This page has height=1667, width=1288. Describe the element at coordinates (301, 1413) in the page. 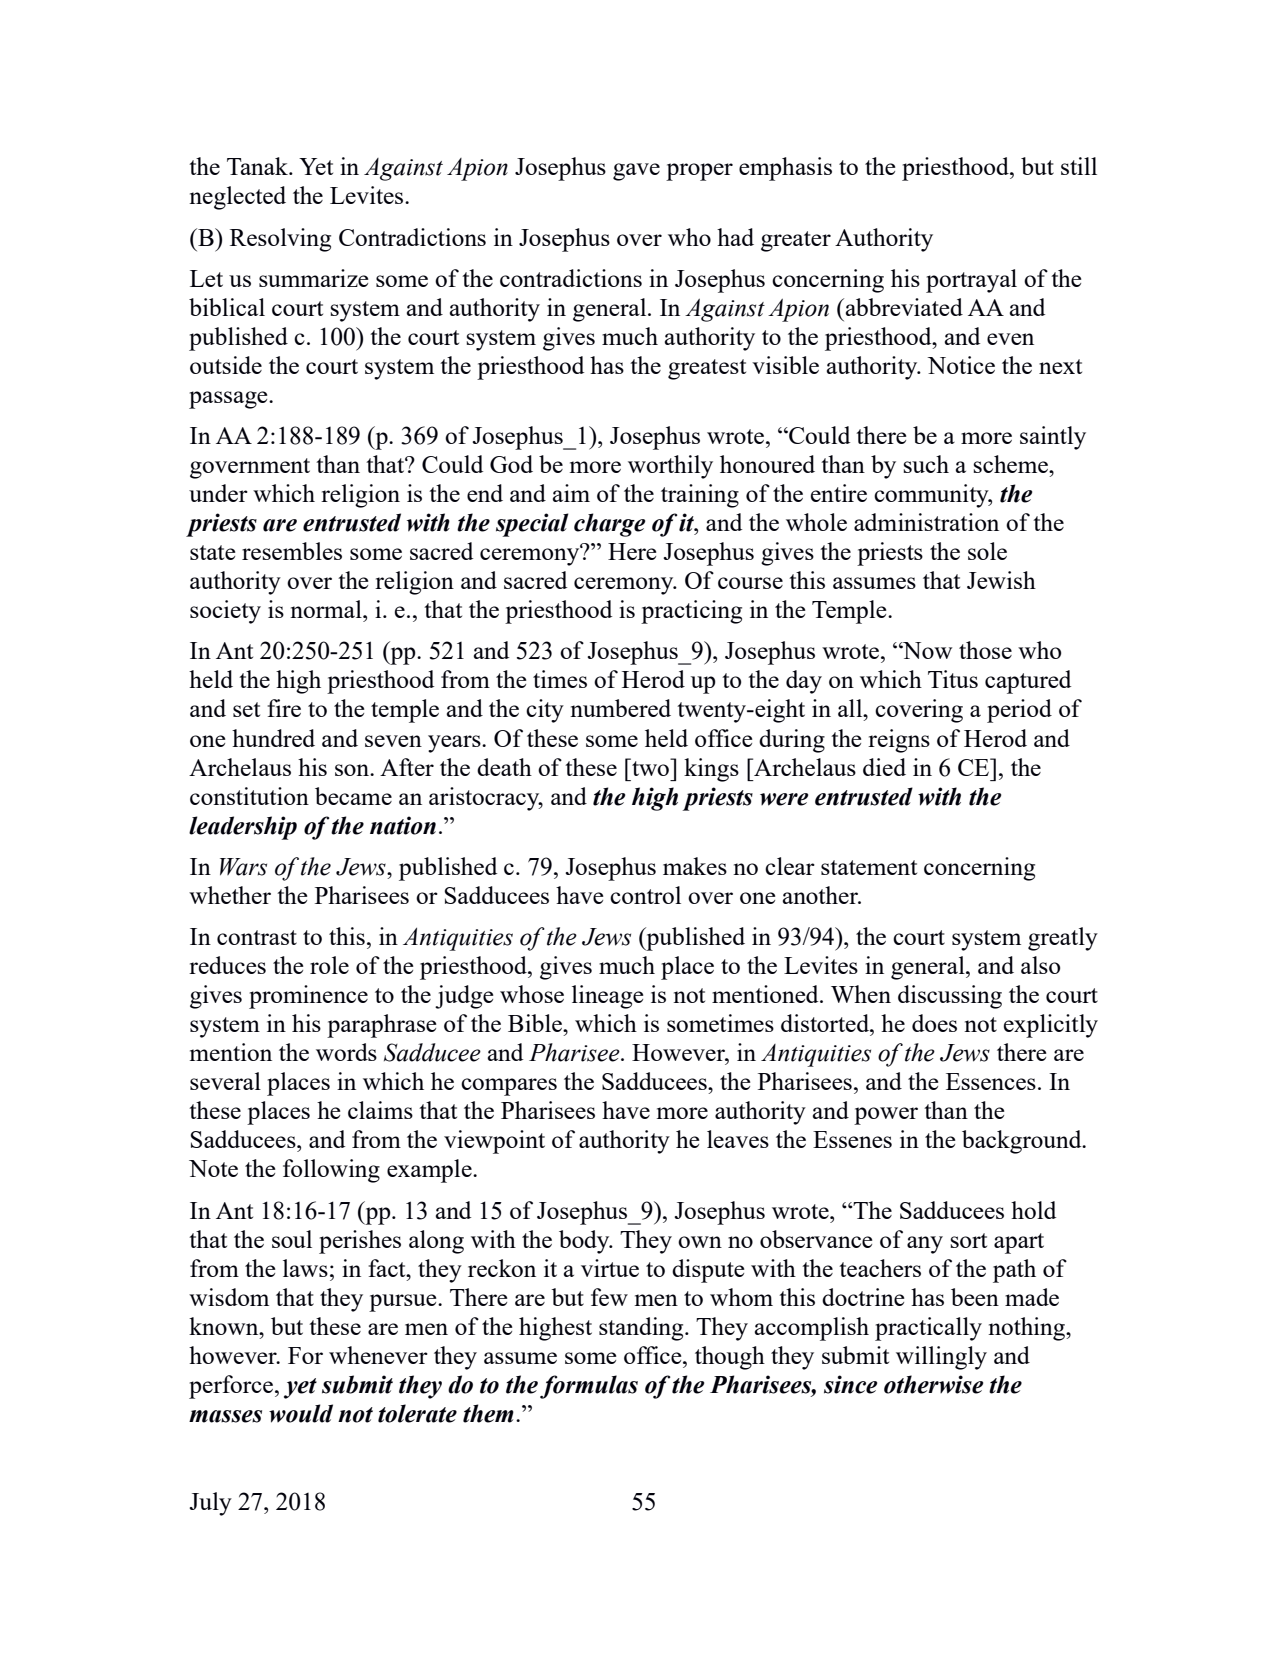

I see `would` at that location.
